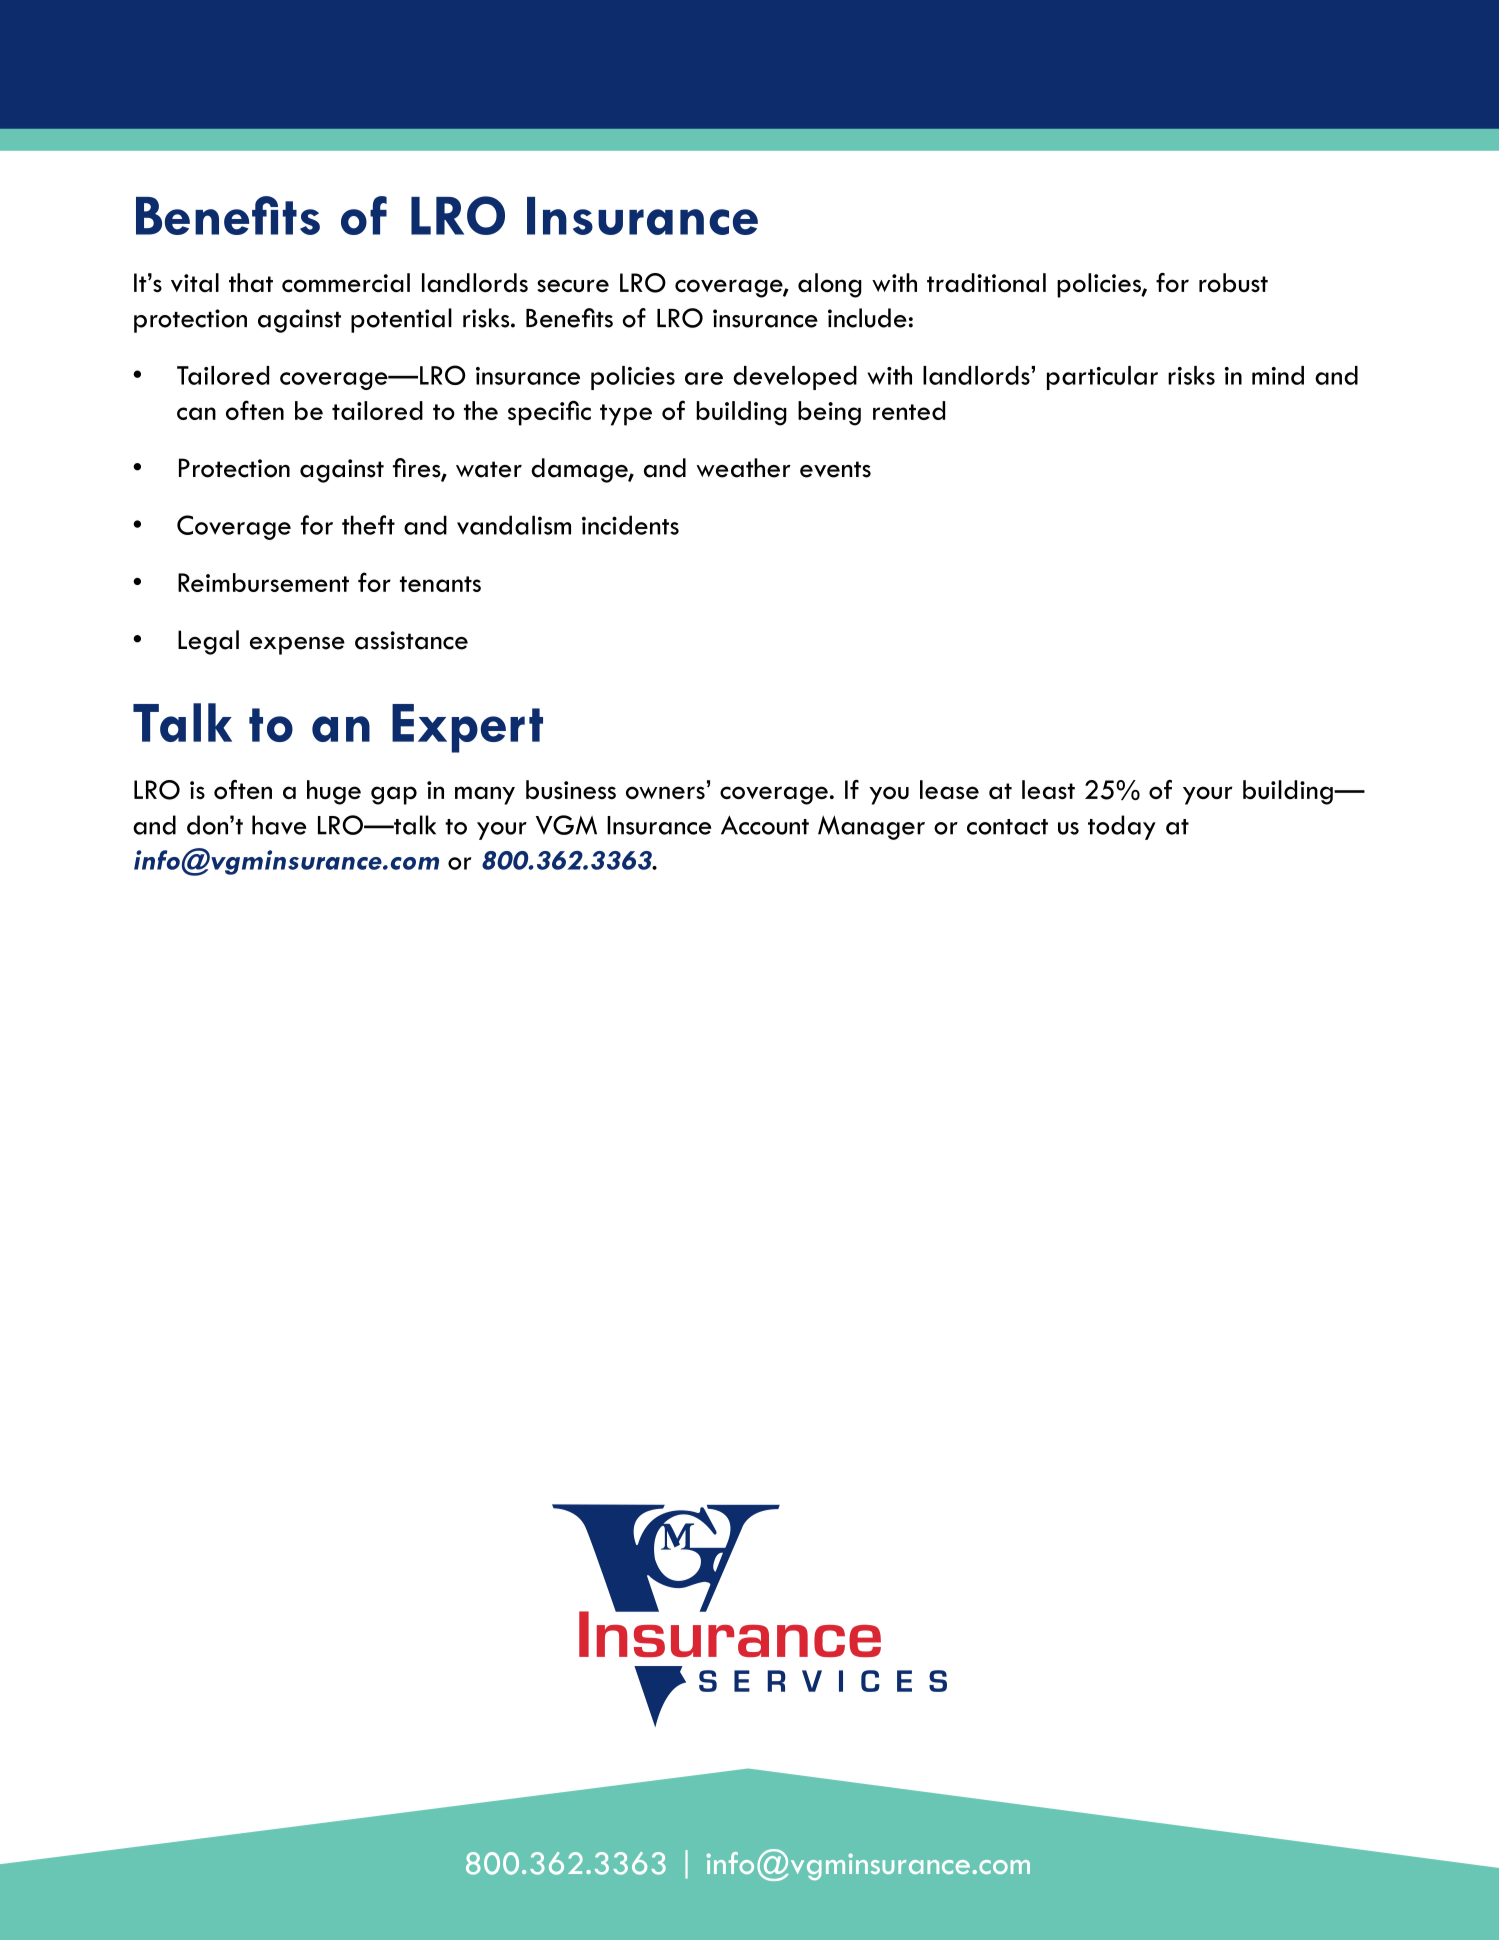 The height and width of the screenshot is (1940, 1499). Describe the element at coordinates (835, 469) in the screenshot. I see `events` at that location.
